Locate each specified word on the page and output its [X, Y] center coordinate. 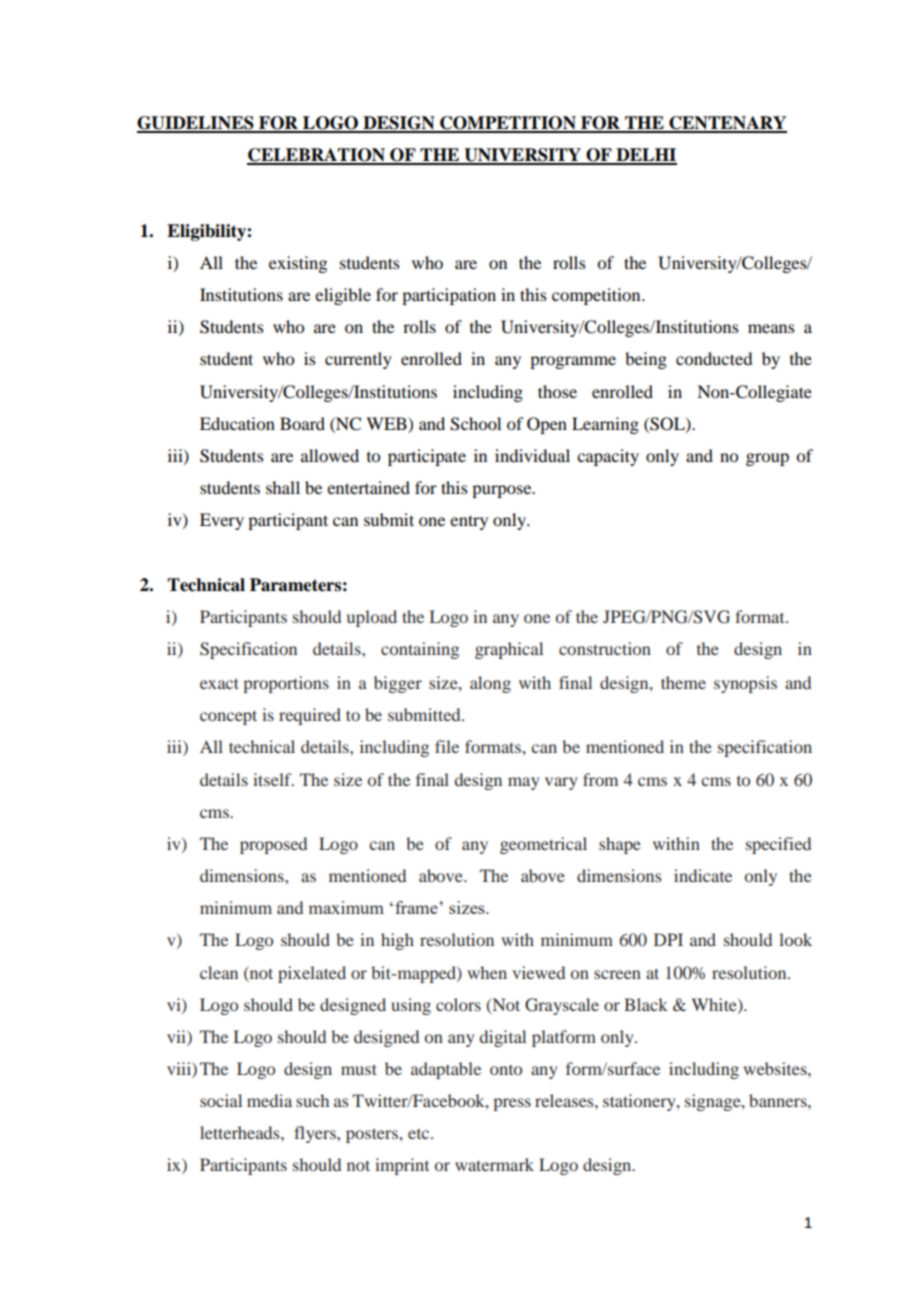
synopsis [745, 684]
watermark [494, 1164]
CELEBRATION [317, 156]
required [310, 716]
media [269, 1100]
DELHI [645, 156]
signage [714, 1102]
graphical [509, 650]
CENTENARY [727, 124]
